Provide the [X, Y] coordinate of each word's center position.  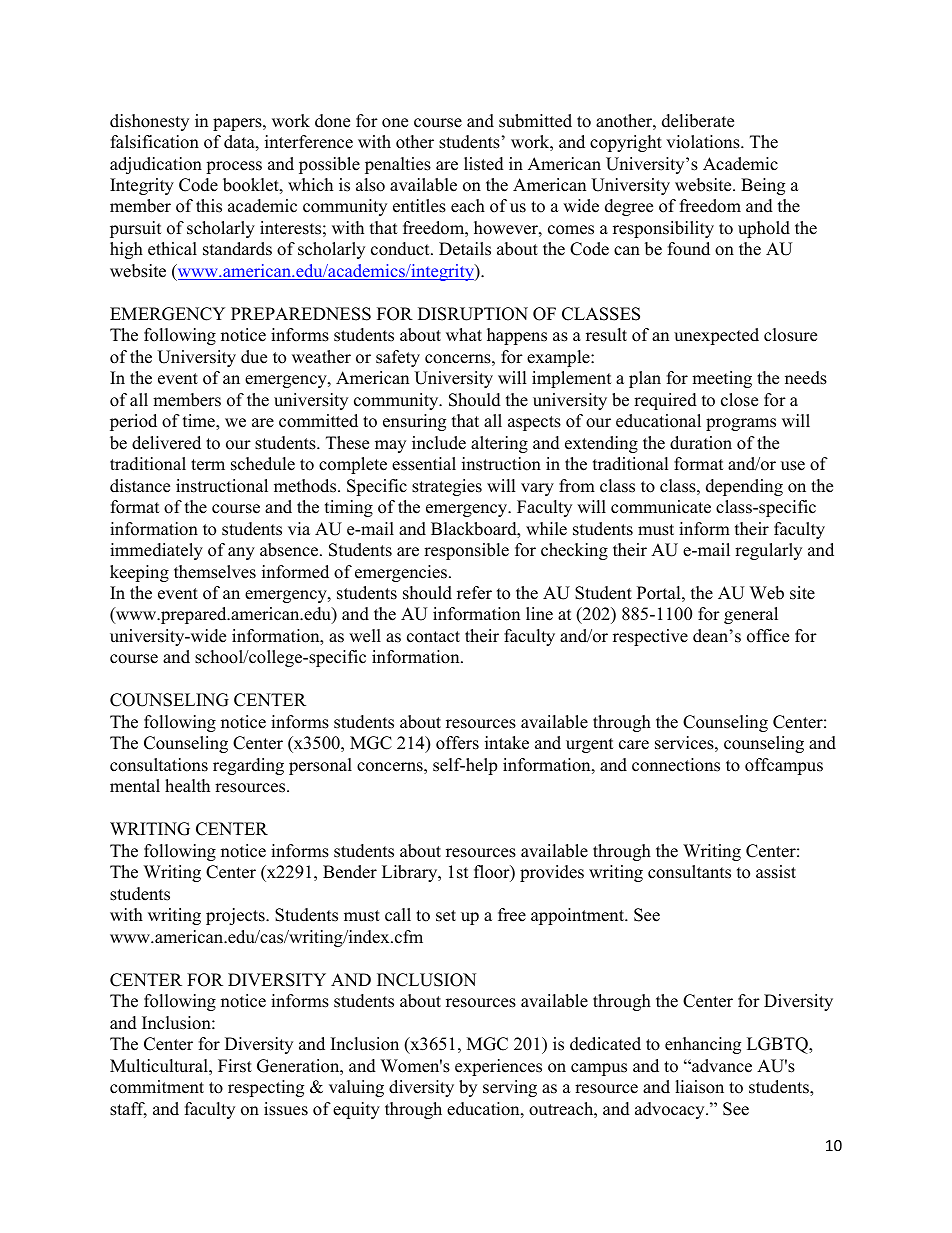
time [200, 422]
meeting [722, 379]
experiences [498, 1067]
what [464, 334]
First [235, 1066]
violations [704, 142]
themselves [215, 572]
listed [484, 164]
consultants [689, 872]
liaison [699, 1087]
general [751, 615]
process [234, 167]
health [187, 786]
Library [411, 873]
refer [474, 593]
